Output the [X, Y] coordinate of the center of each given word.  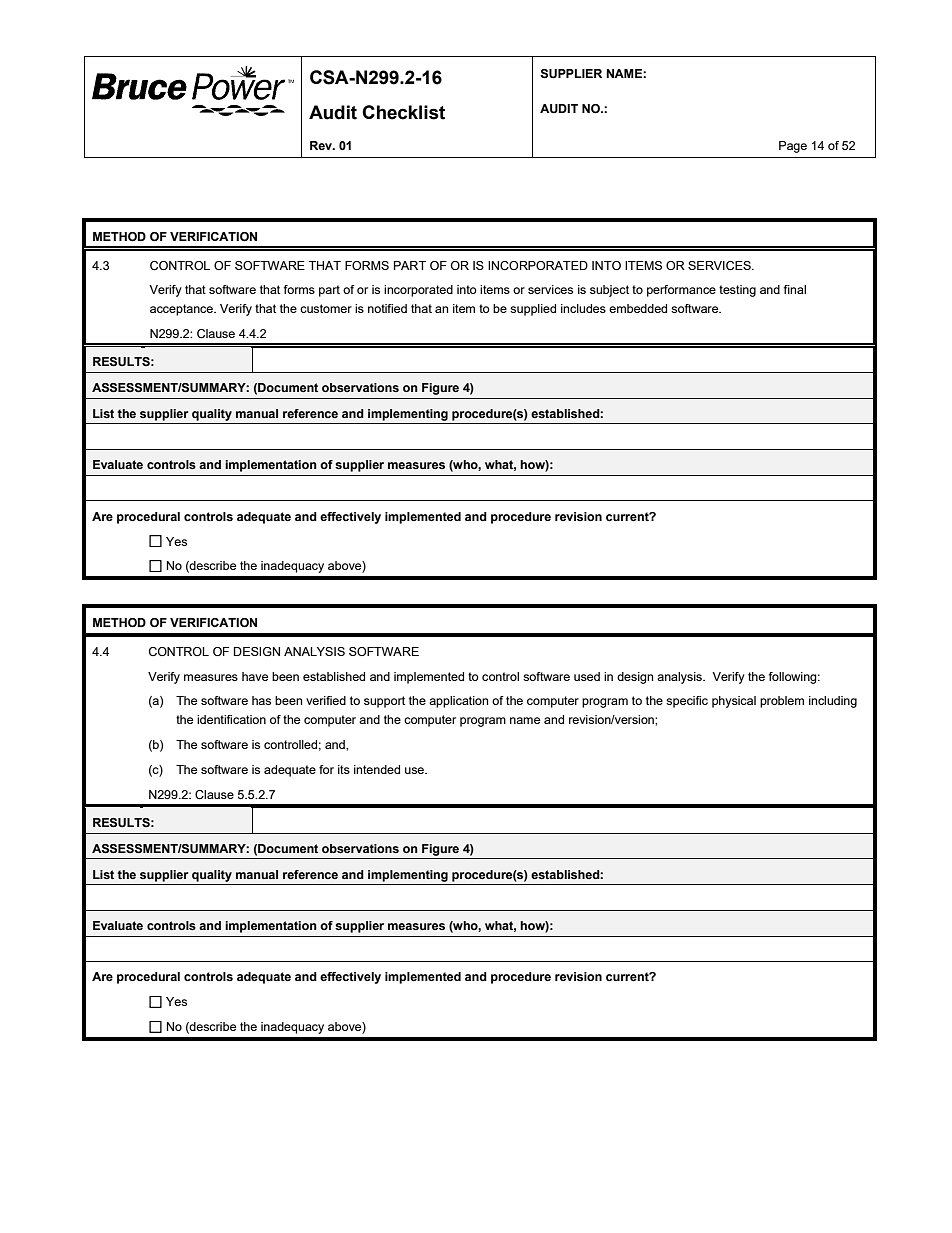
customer [326, 308]
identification [231, 719]
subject [609, 291]
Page [793, 147]
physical [734, 702]
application [458, 702]
